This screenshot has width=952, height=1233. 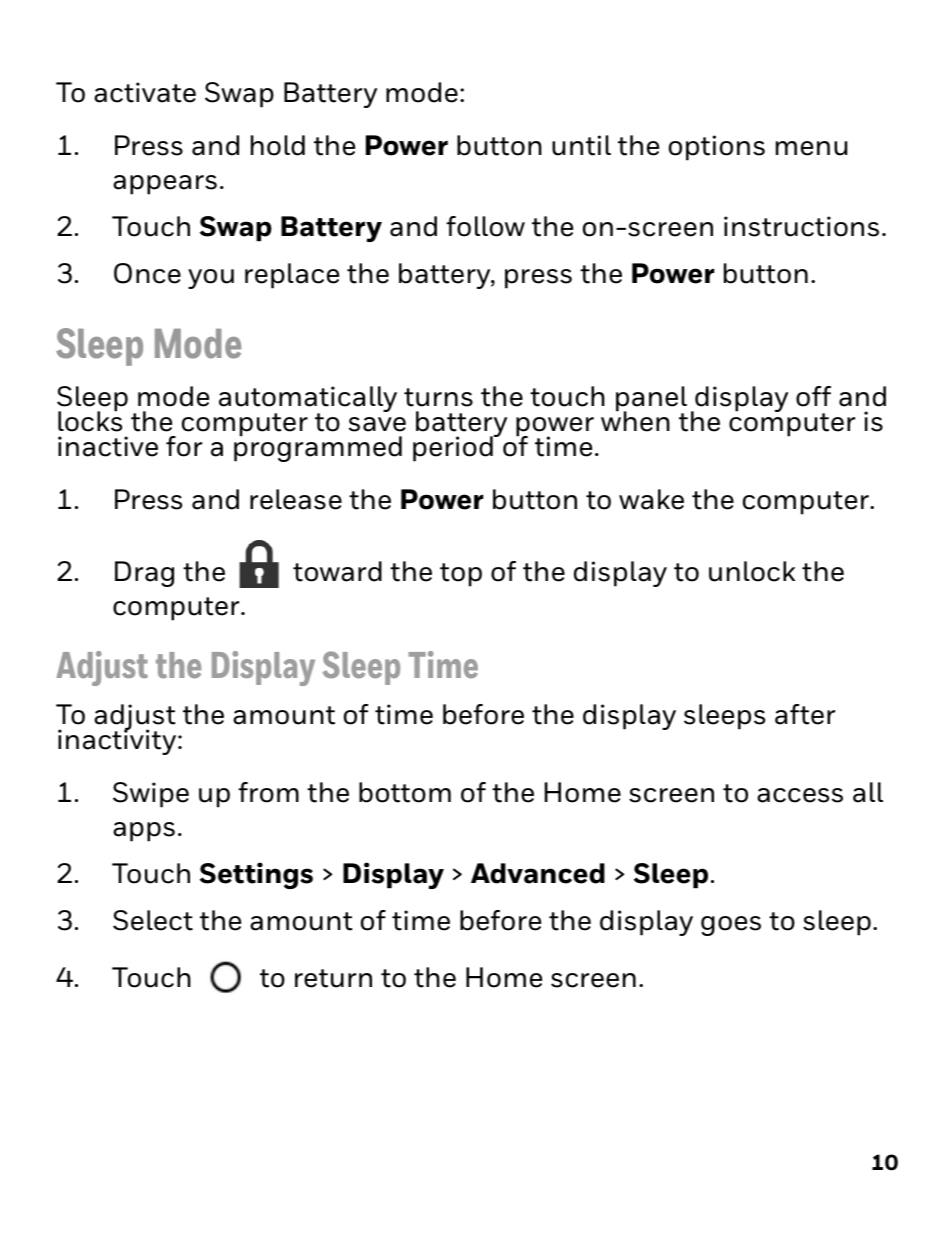 I want to click on Select, so click(x=153, y=920).
